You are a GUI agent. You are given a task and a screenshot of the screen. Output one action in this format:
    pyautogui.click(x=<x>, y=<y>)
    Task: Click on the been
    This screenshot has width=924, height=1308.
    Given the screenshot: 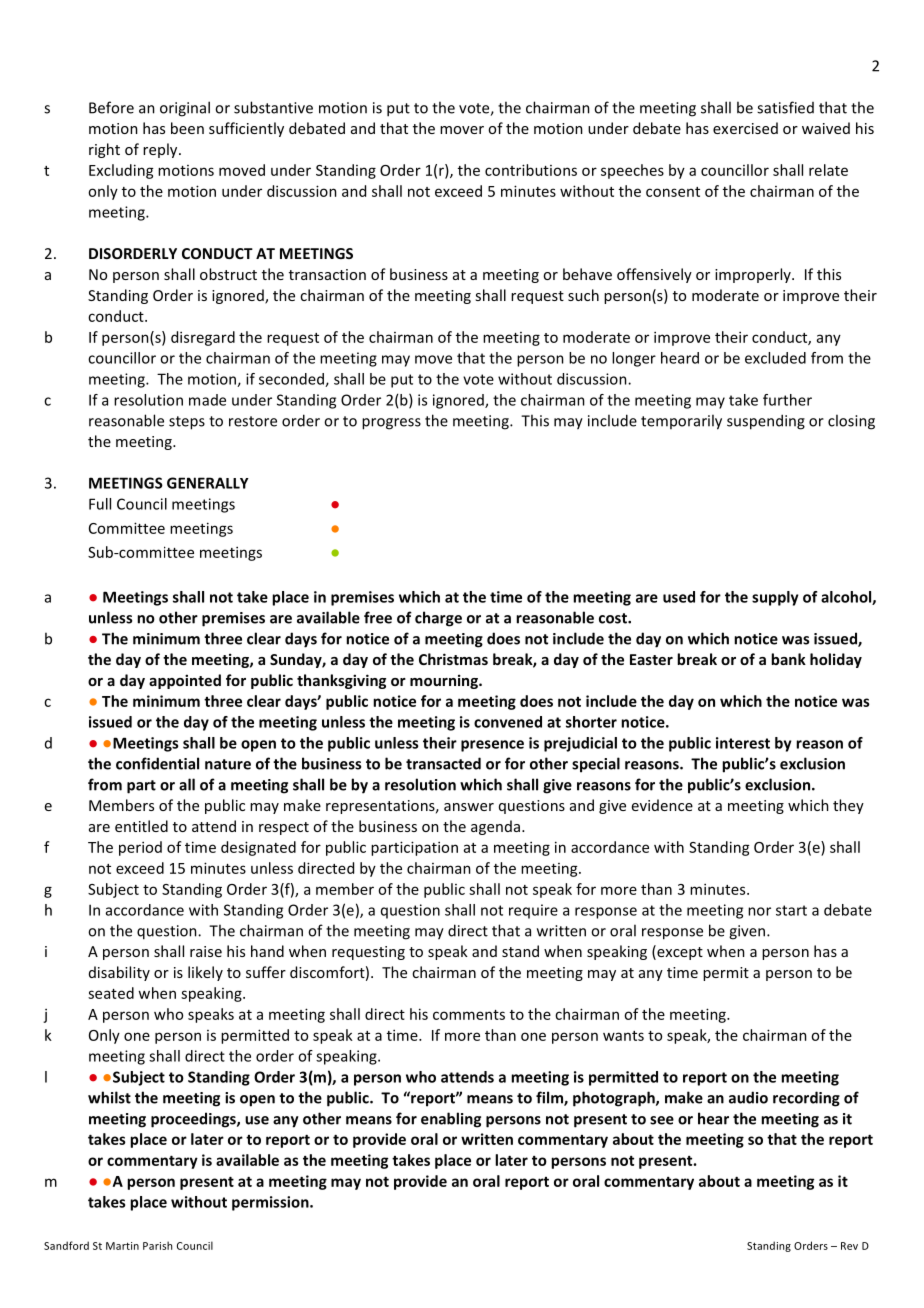 What is the action you would take?
    pyautogui.click(x=187, y=128)
